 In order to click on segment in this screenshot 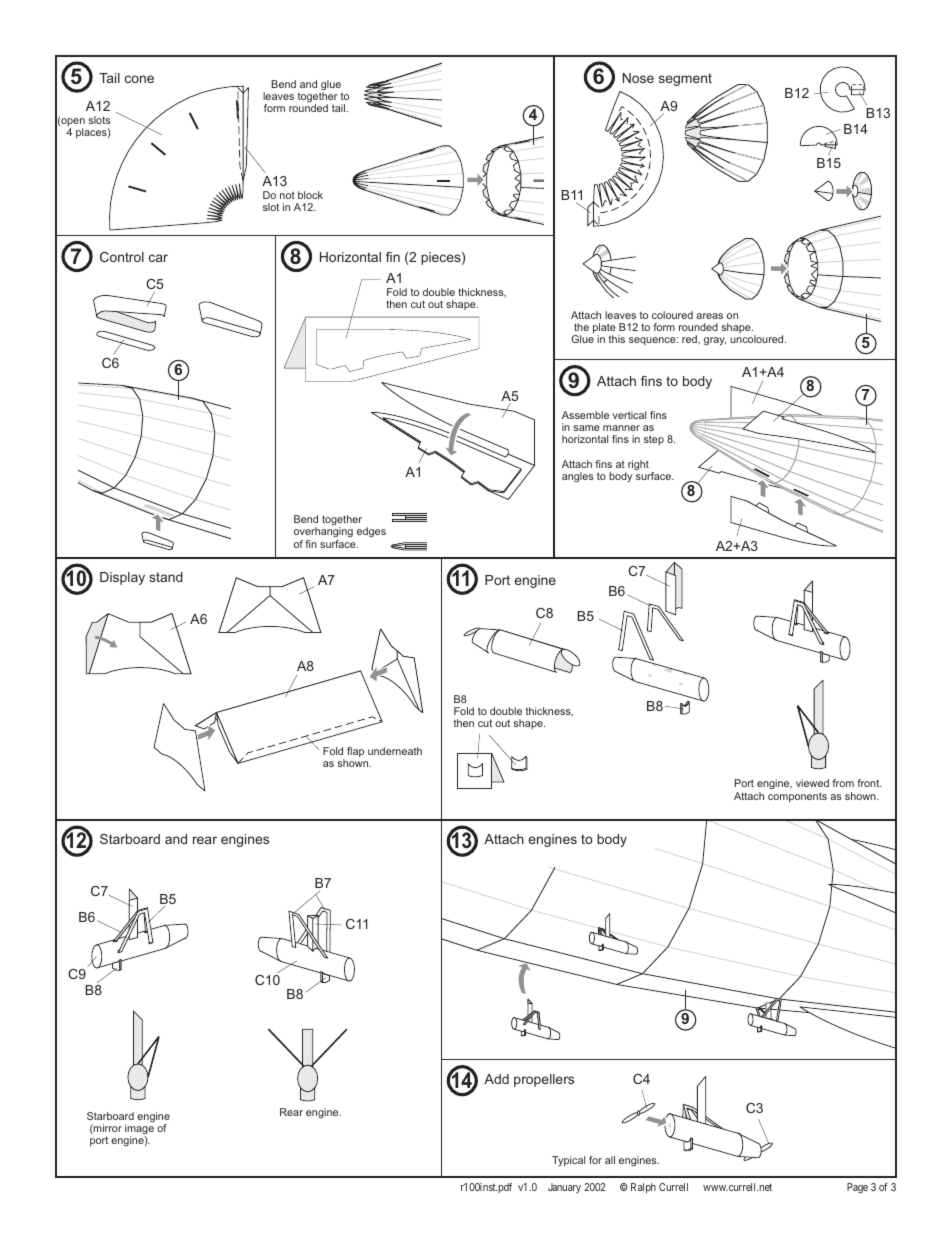, I will do `click(685, 79)`.
